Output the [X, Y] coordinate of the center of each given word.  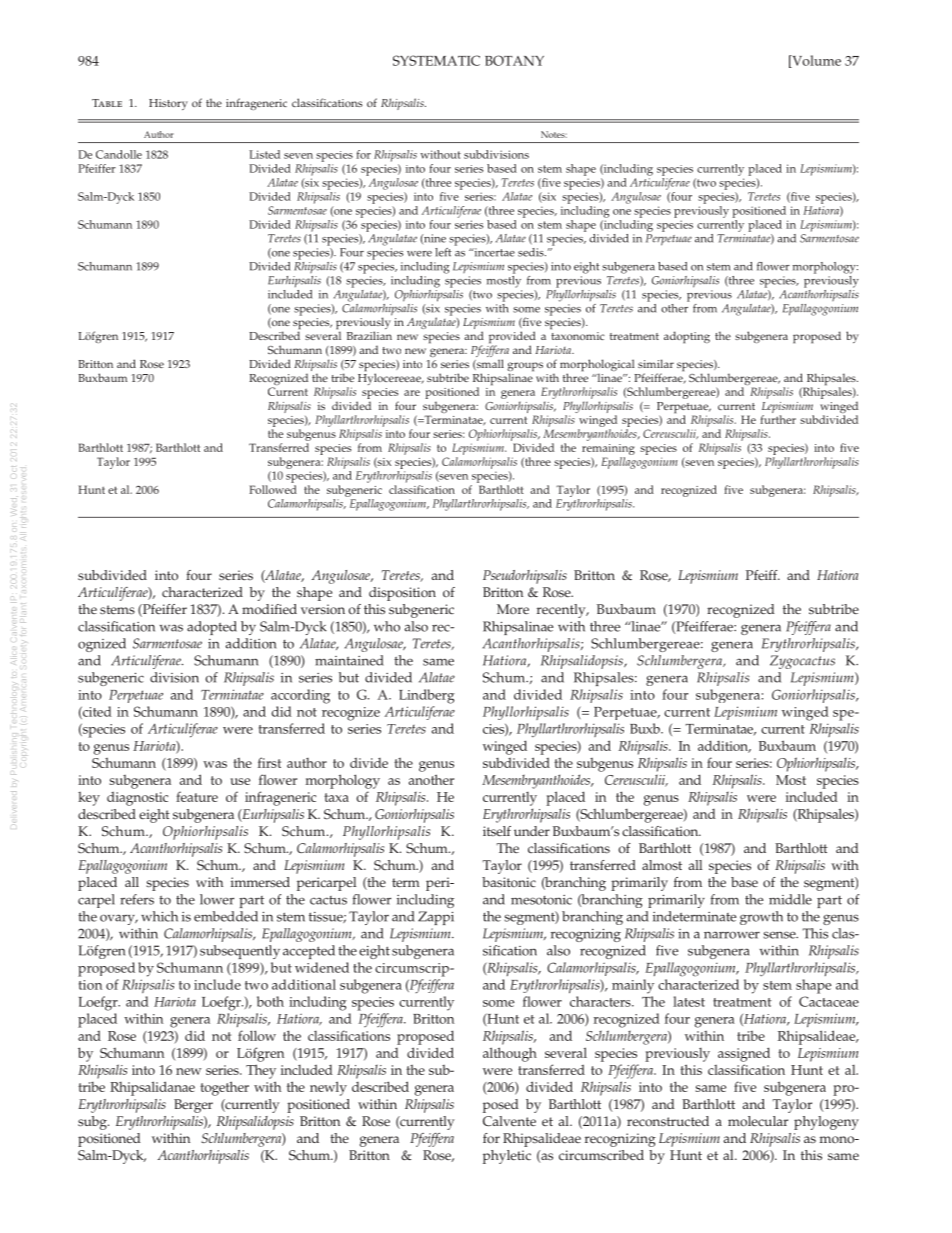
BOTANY [514, 60]
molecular [758, 1121]
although [510, 1054]
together [224, 1088]
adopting [687, 337]
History [168, 104]
